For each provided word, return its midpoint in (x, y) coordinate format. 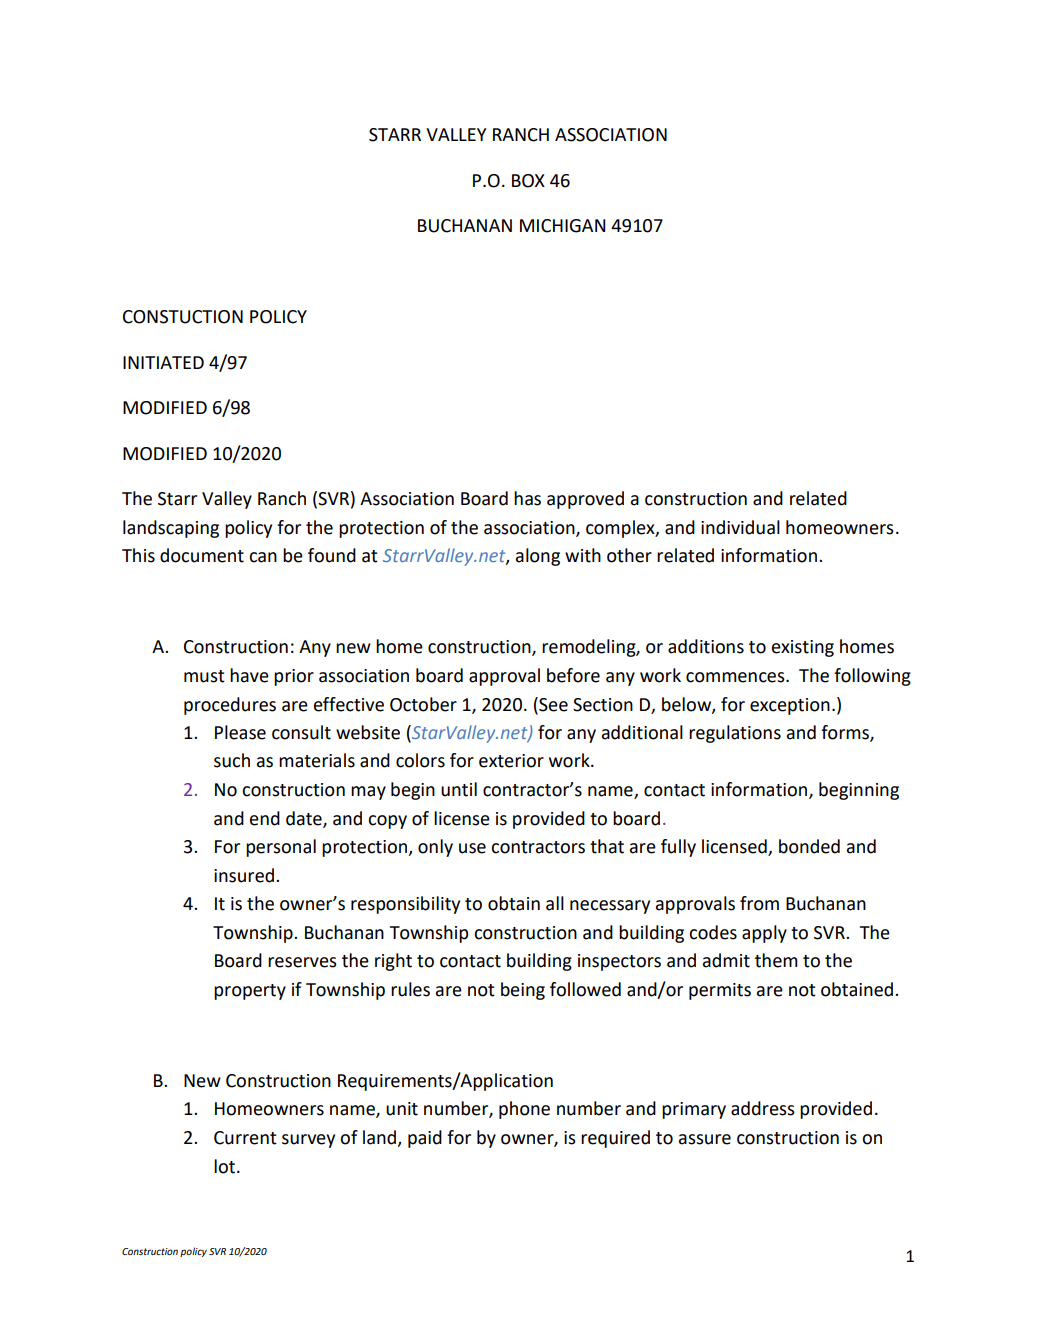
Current (245, 1138)
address (763, 1108)
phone (524, 1110)
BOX (528, 181)
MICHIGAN (563, 226)
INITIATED (163, 362)
